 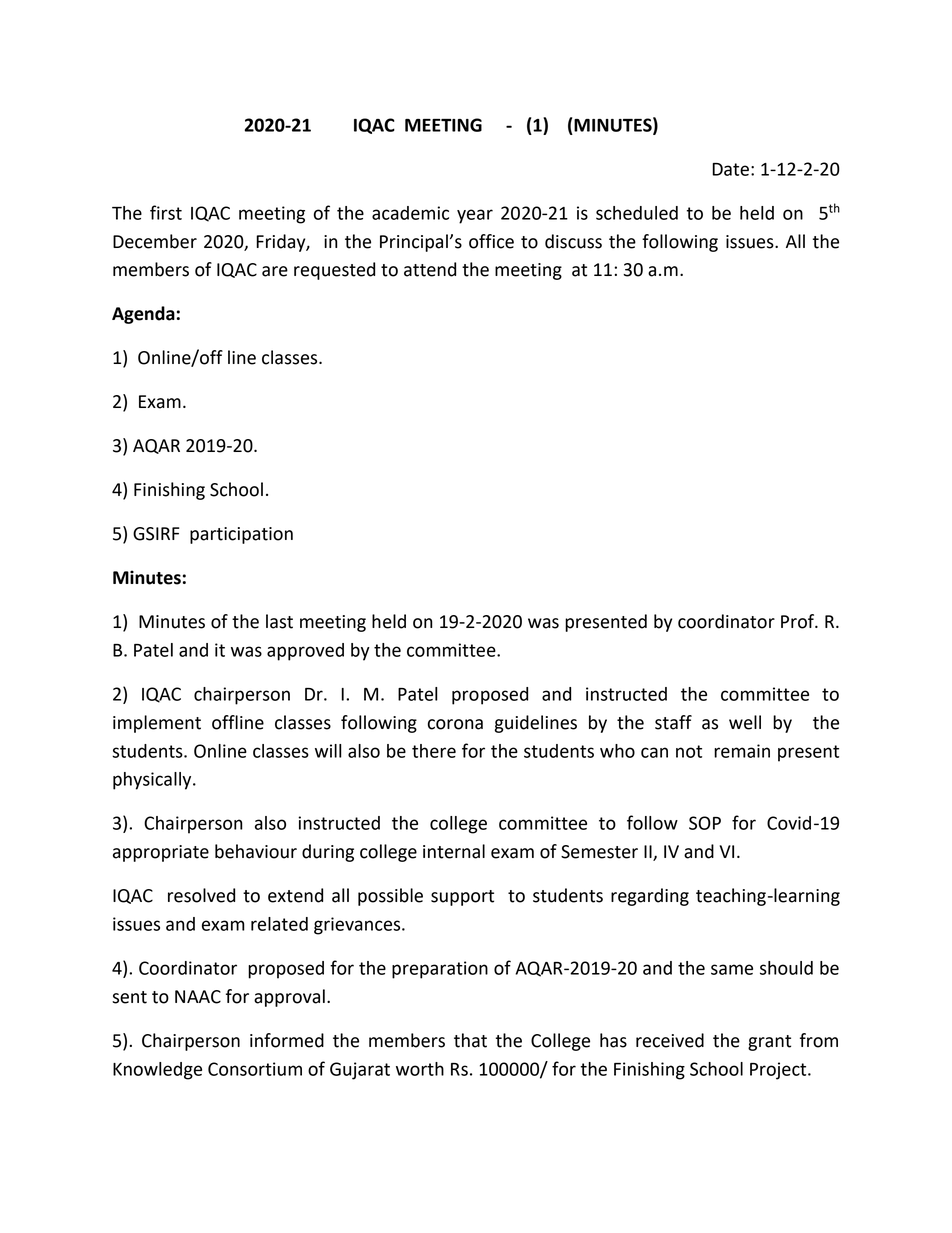 I want to click on year, so click(x=475, y=216).
